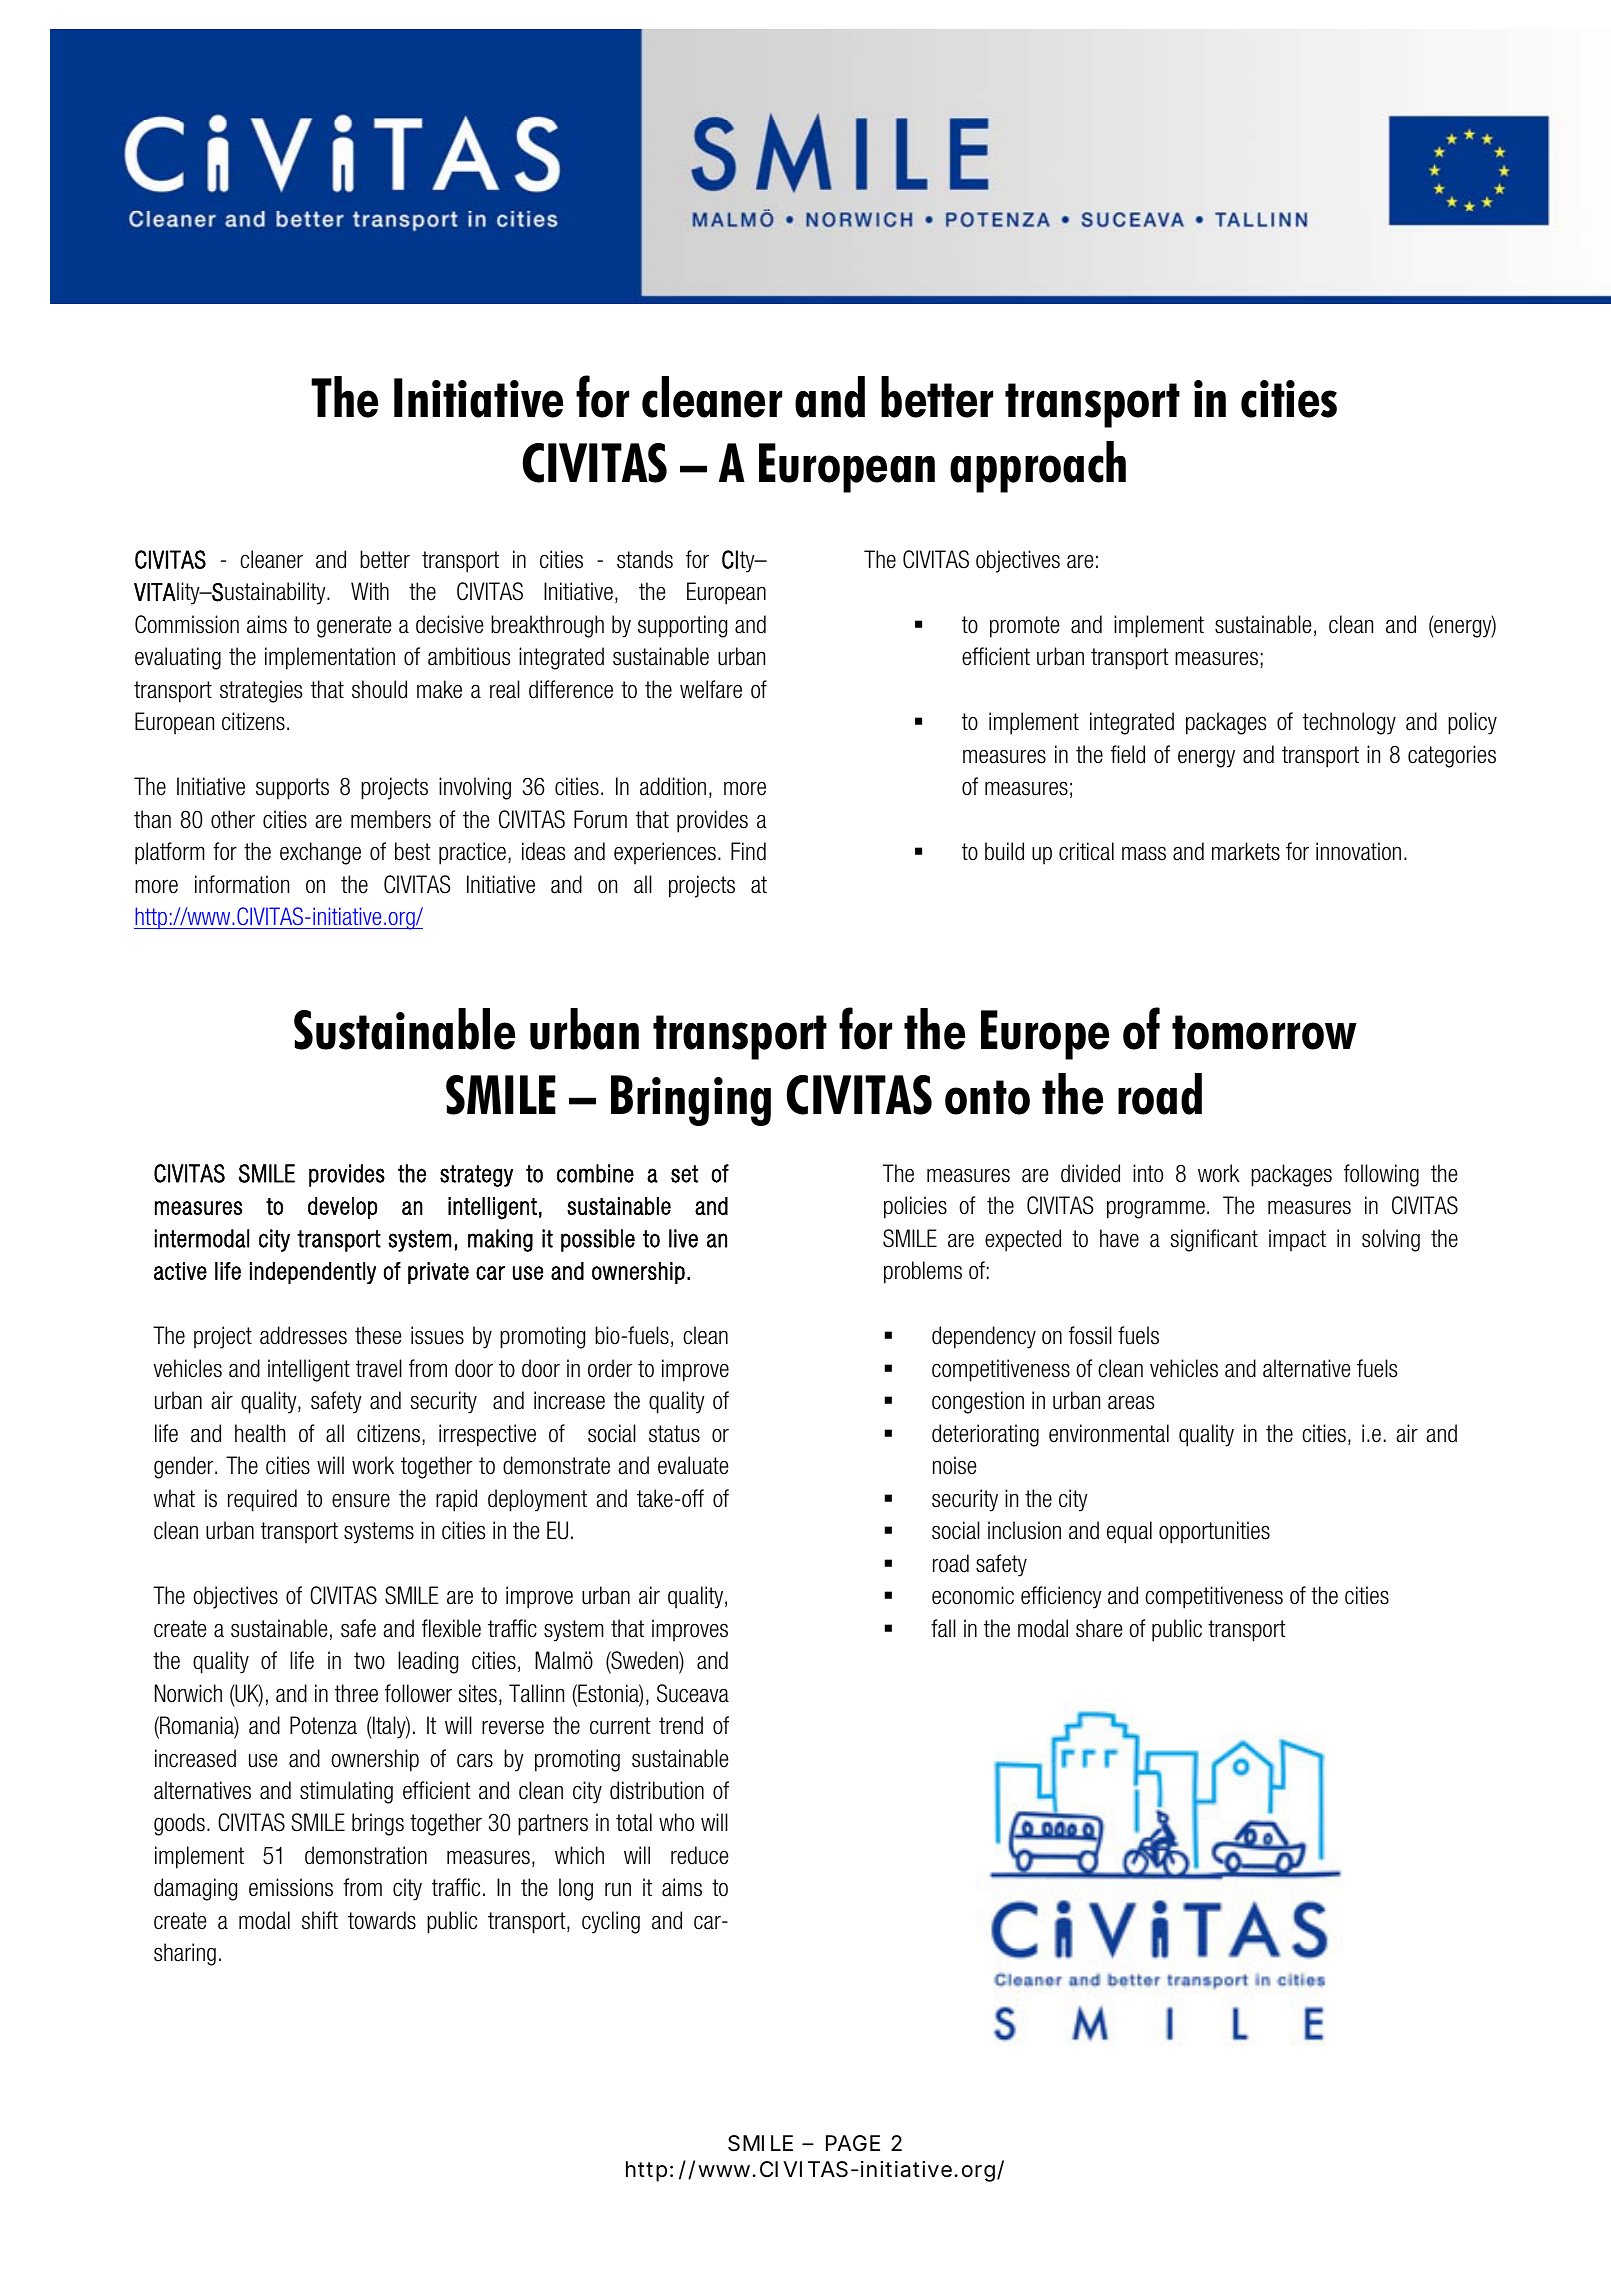 The height and width of the image is (2280, 1611). I want to click on stands, so click(645, 559).
